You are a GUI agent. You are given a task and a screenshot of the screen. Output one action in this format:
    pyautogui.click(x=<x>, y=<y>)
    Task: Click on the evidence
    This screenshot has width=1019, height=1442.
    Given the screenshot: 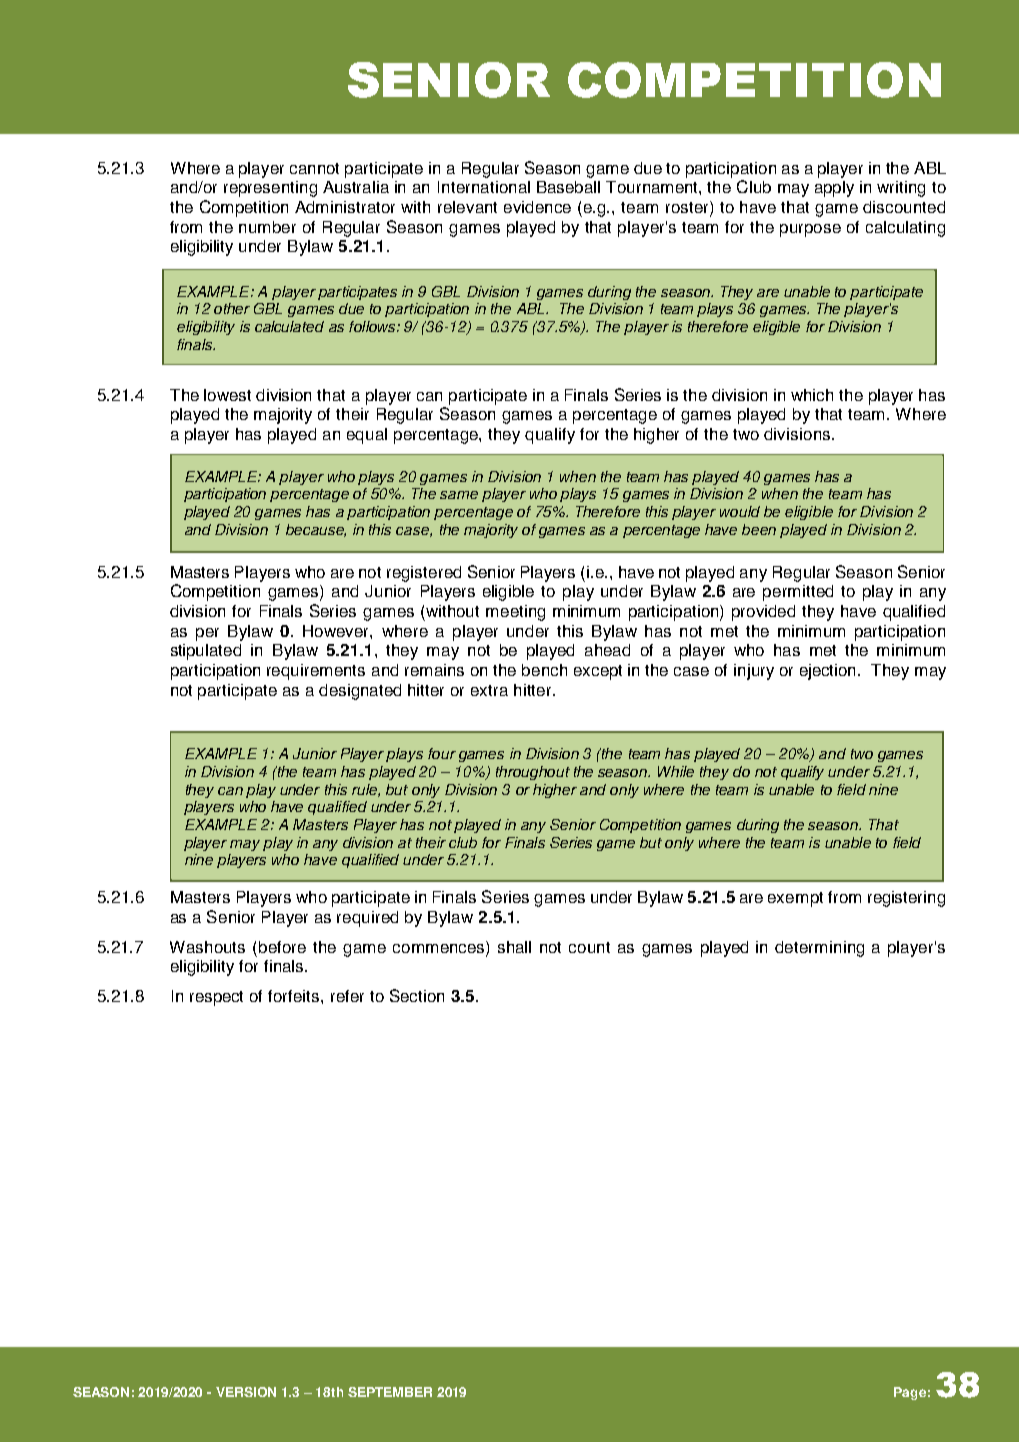 What is the action you would take?
    pyautogui.click(x=537, y=207)
